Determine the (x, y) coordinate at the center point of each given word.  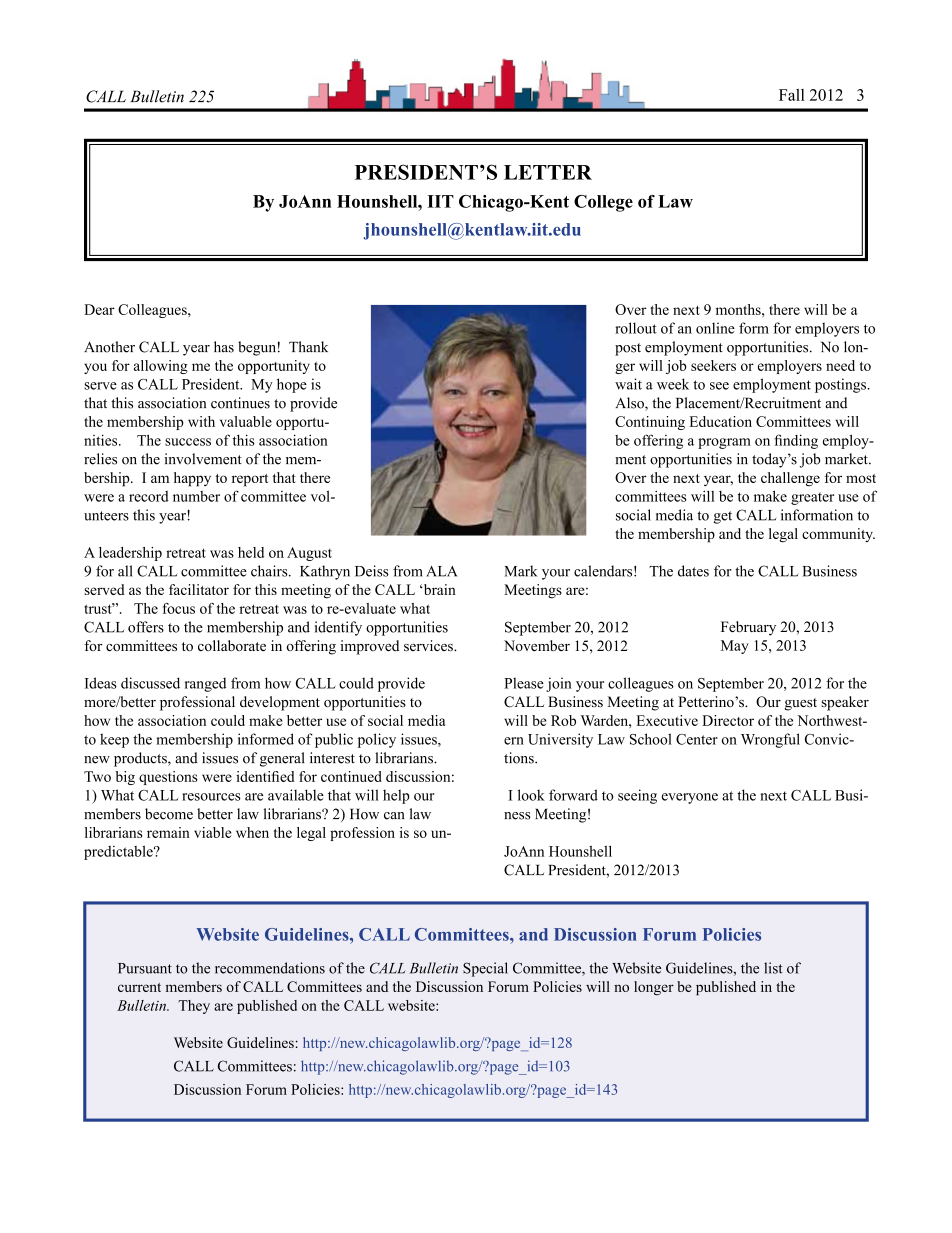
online (715, 328)
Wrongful (770, 740)
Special (485, 969)
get (723, 517)
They (194, 1007)
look (531, 795)
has (224, 347)
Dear (99, 309)
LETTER (548, 172)
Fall (792, 95)
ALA (442, 571)
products (141, 759)
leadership (130, 554)
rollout (636, 328)
